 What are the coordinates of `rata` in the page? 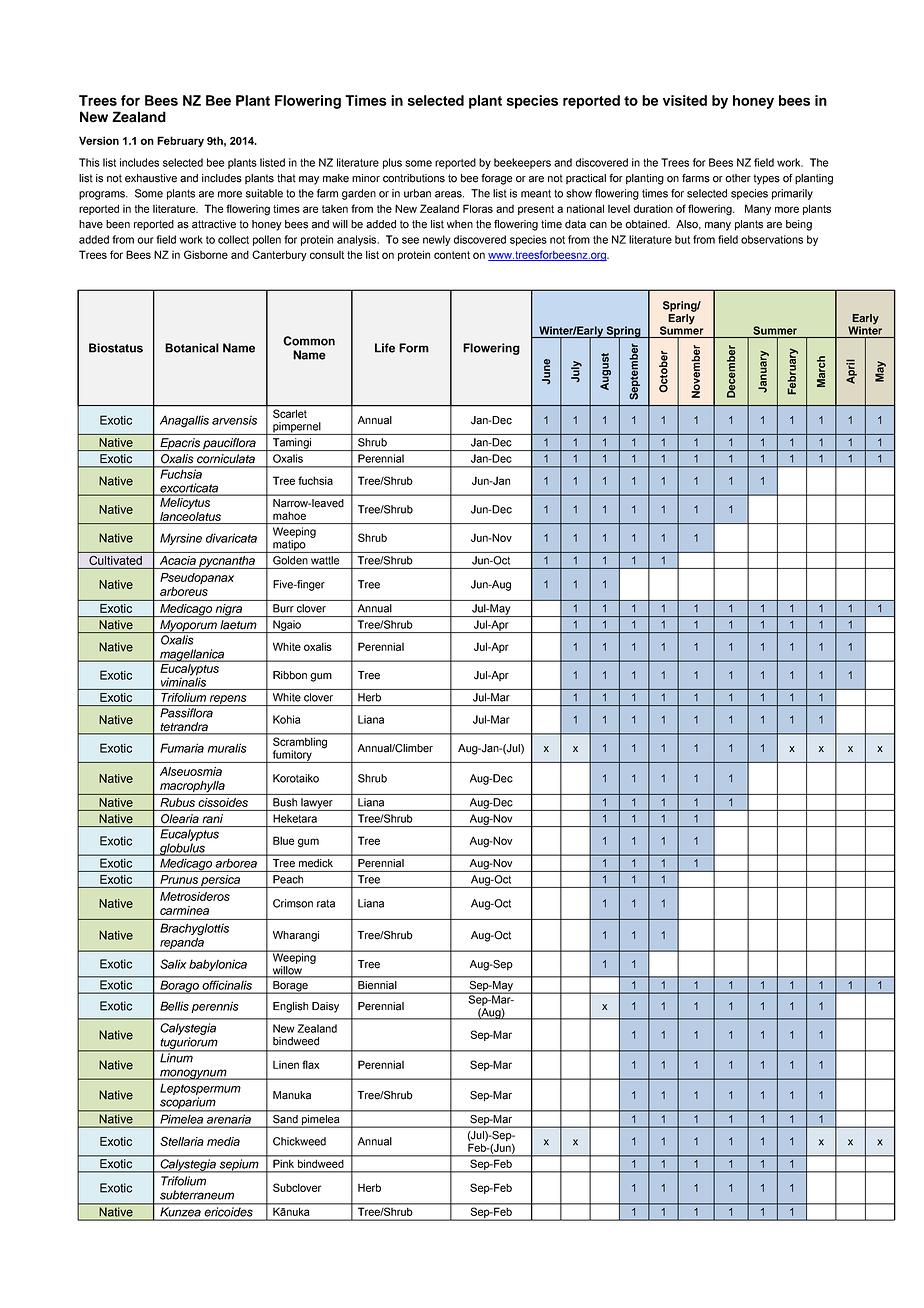 It's located at (326, 903).
